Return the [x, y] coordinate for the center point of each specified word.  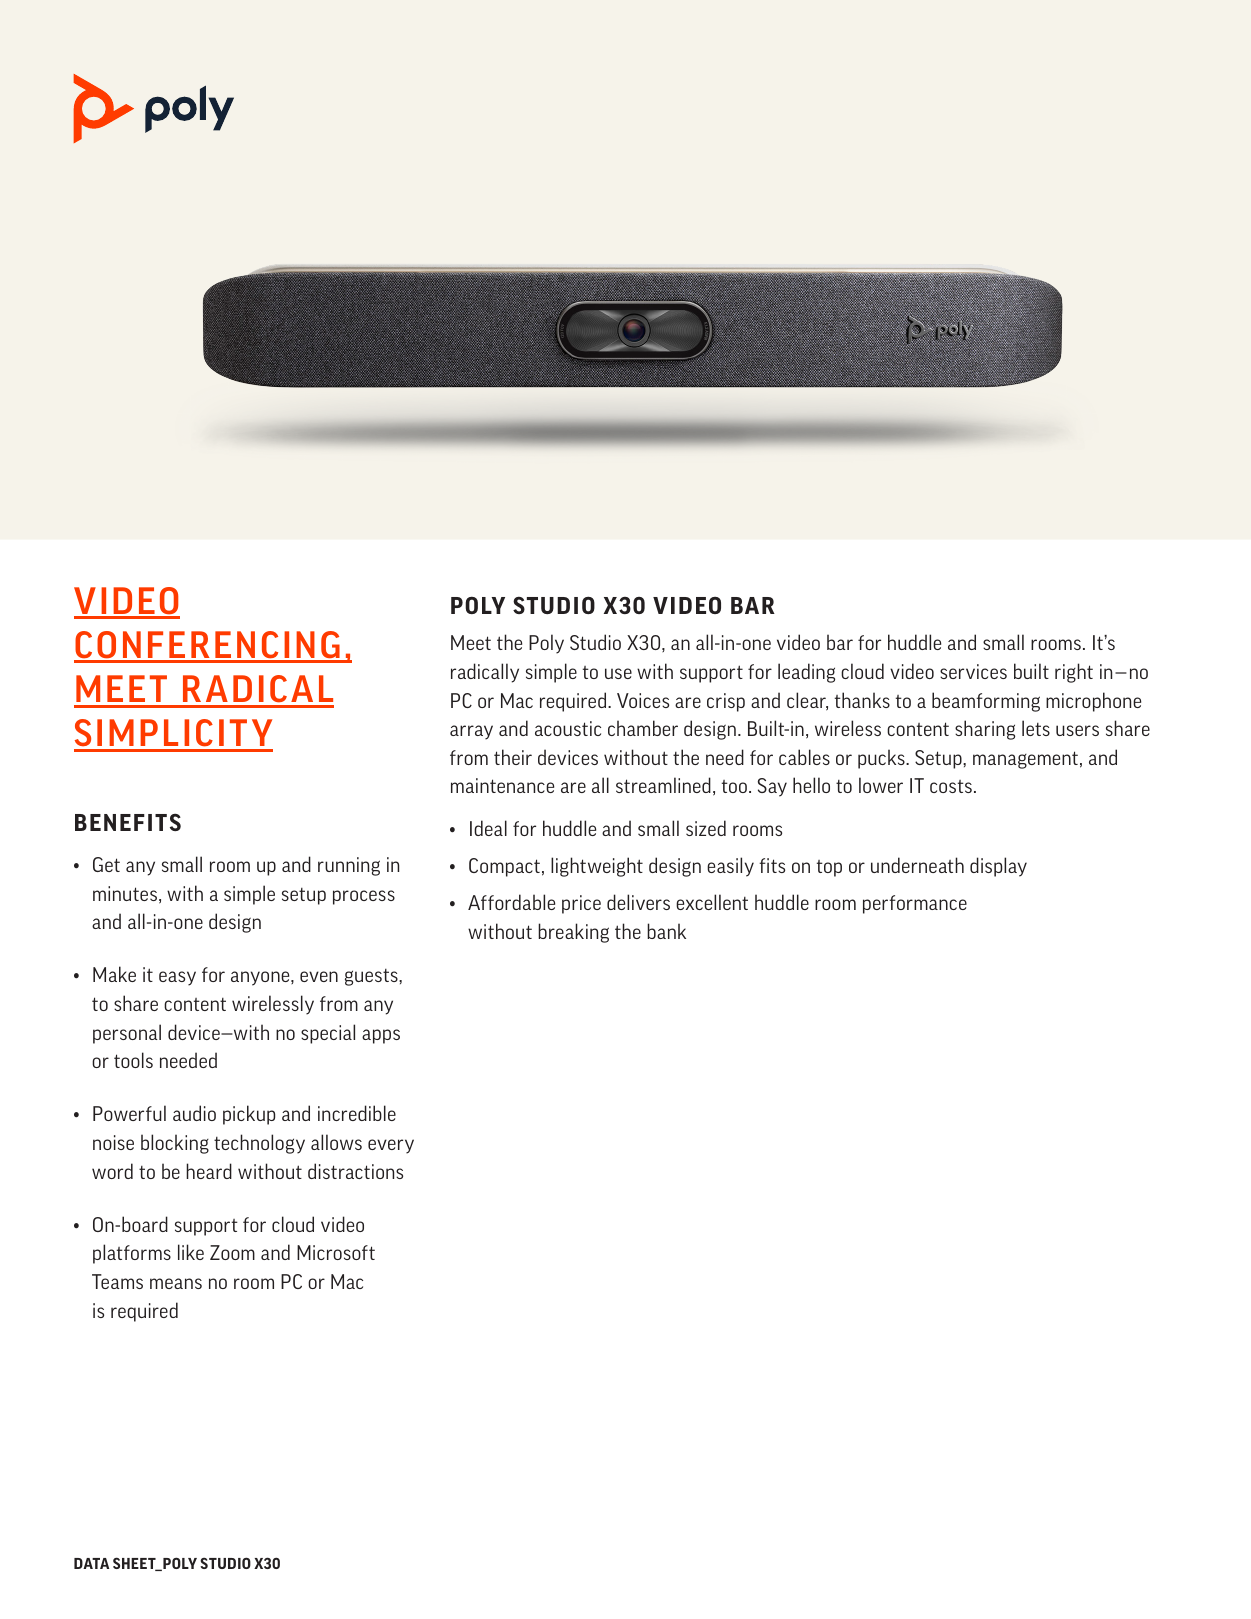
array [471, 732]
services [973, 671]
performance [915, 904]
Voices [643, 700]
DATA [91, 1563]
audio [194, 1113]
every [391, 1146]
